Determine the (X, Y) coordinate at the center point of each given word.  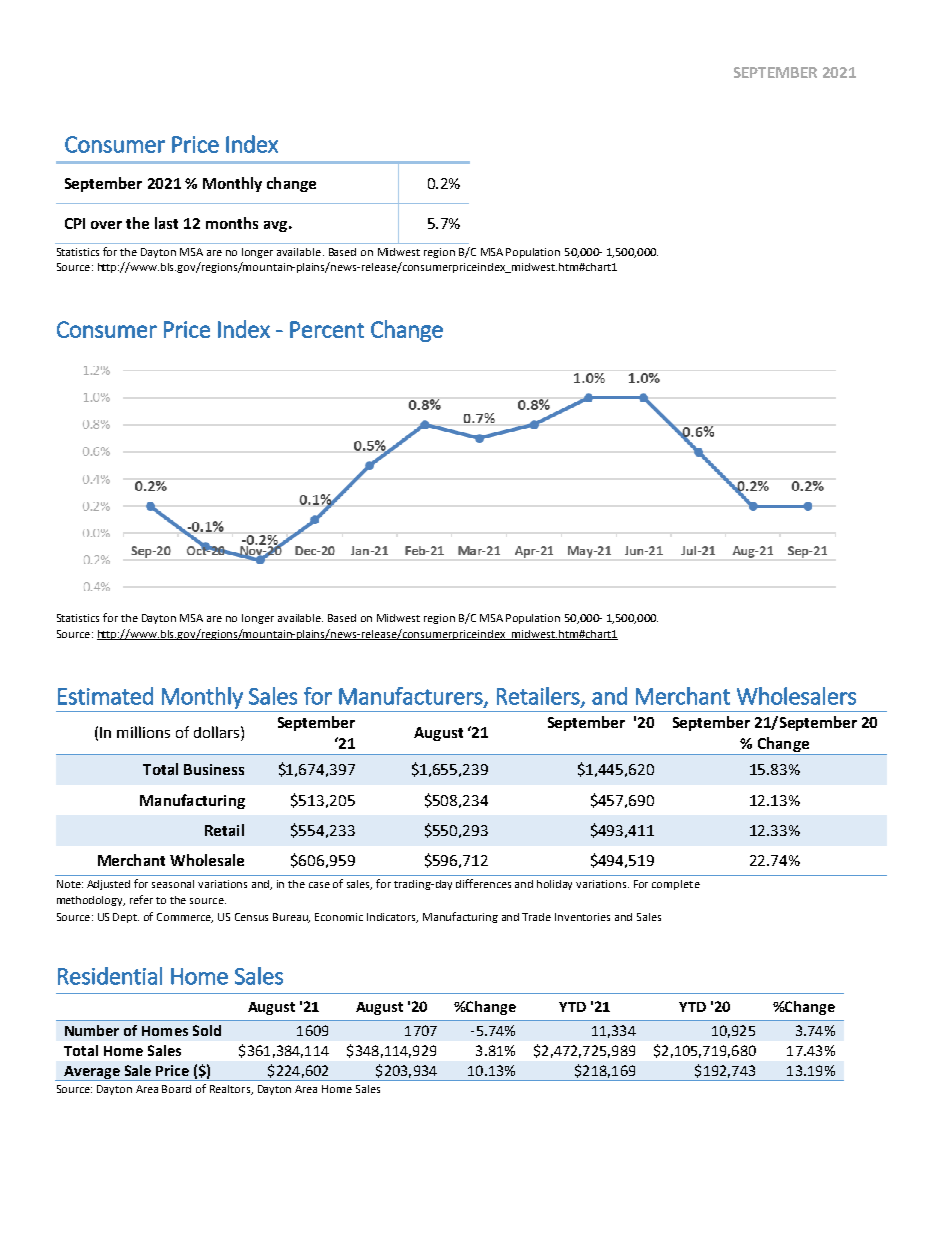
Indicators (392, 918)
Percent (327, 329)
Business (214, 769)
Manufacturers (412, 697)
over (106, 225)
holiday (554, 885)
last (166, 223)
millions (143, 732)
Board (176, 1089)
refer (141, 899)
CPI (75, 223)
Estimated (105, 696)
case (319, 885)
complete (676, 885)
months (232, 223)
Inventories (582, 917)
